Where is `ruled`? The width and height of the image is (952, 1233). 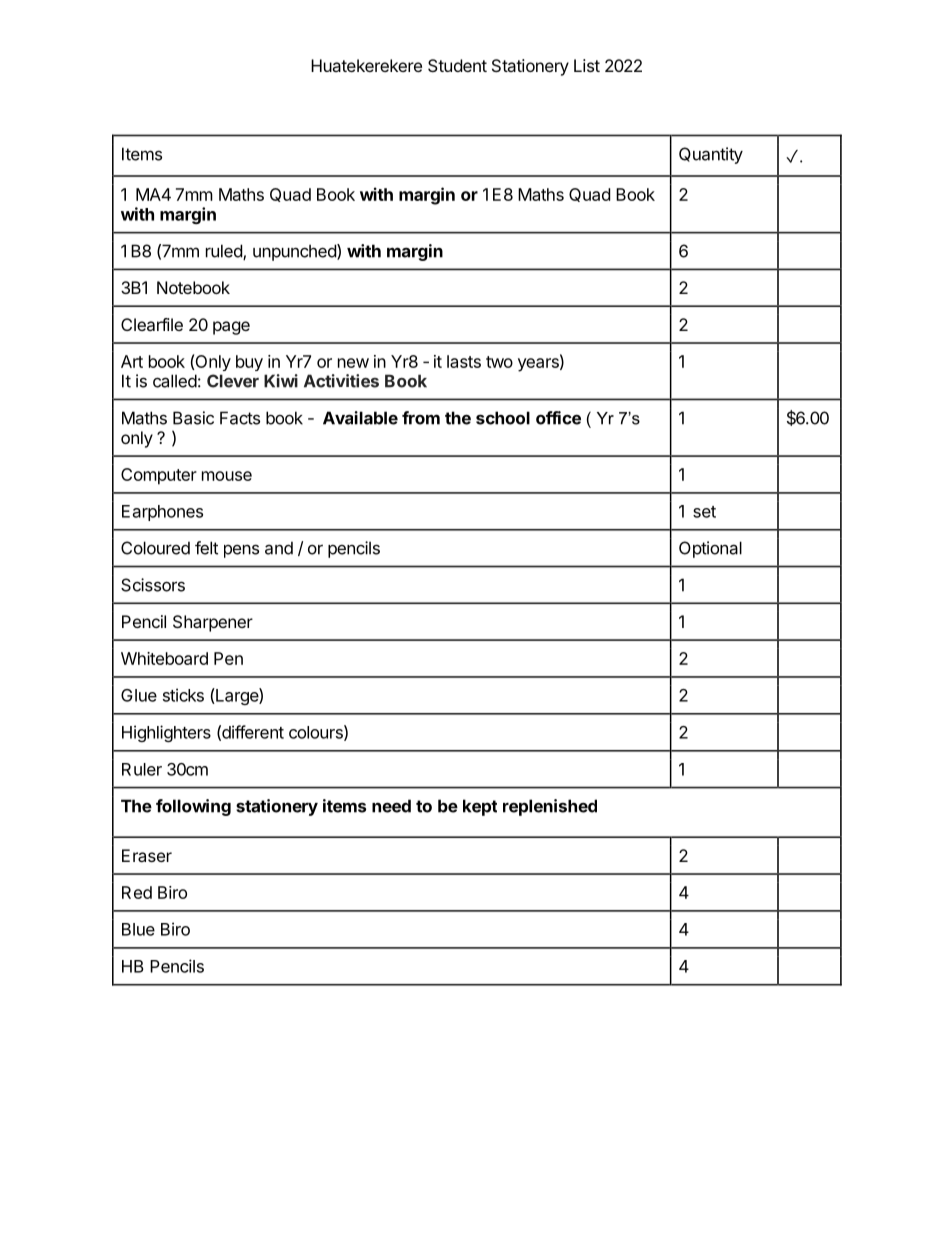 ruled is located at coordinates (225, 252).
